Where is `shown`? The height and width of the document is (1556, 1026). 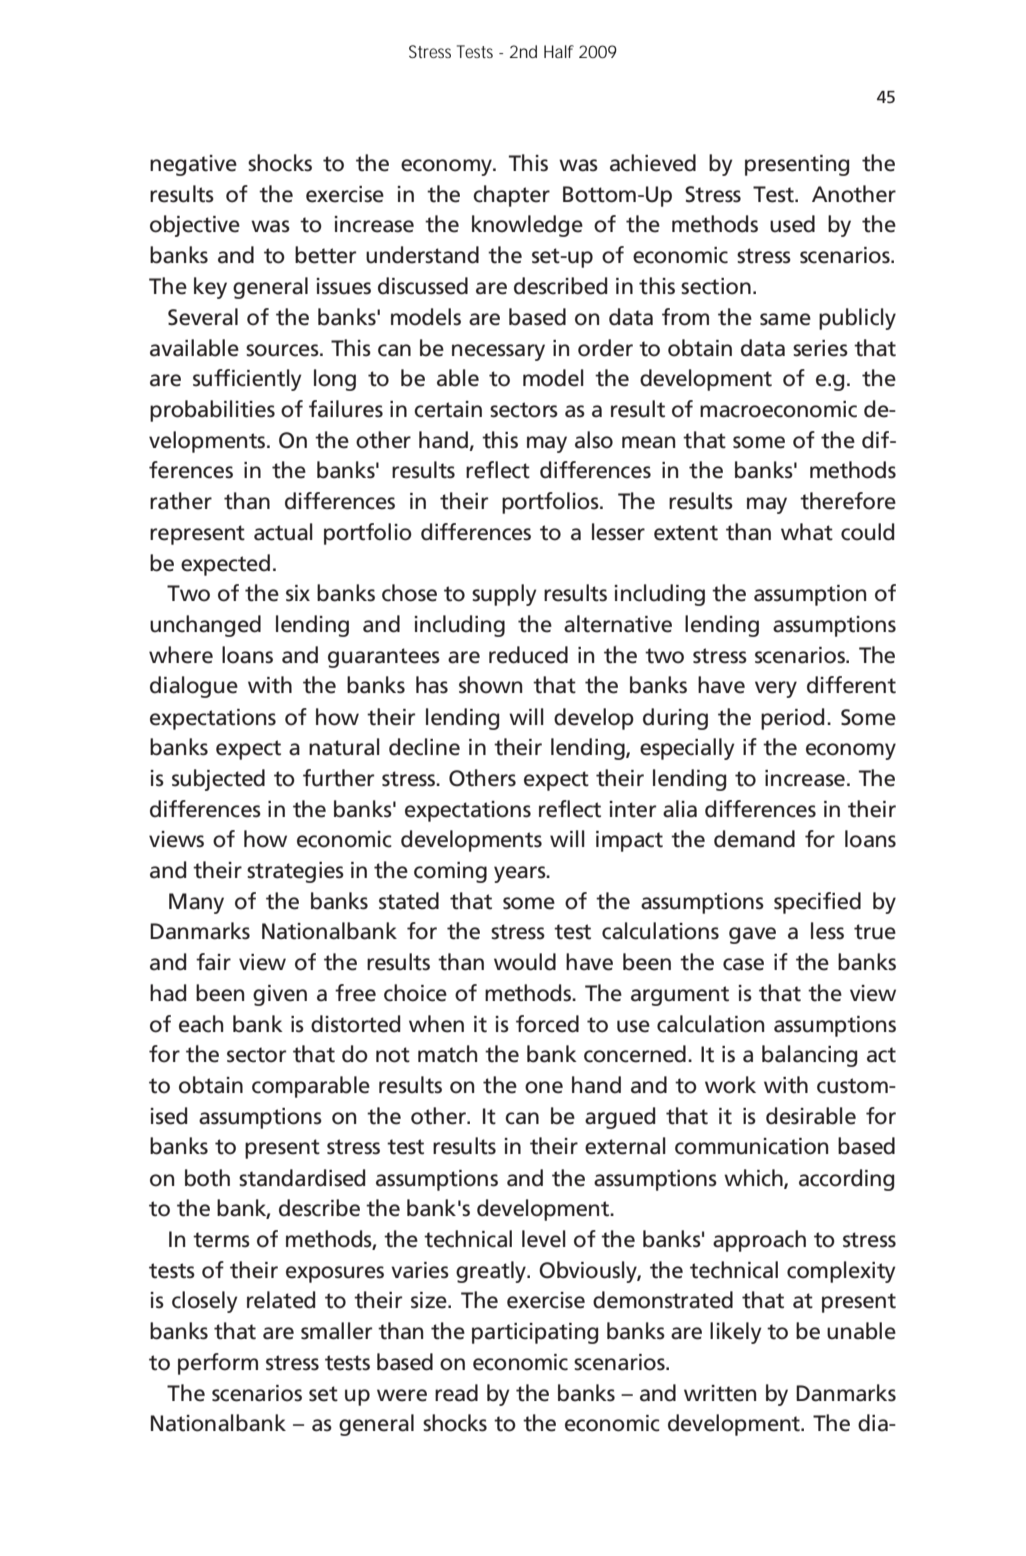 shown is located at coordinates (490, 685).
